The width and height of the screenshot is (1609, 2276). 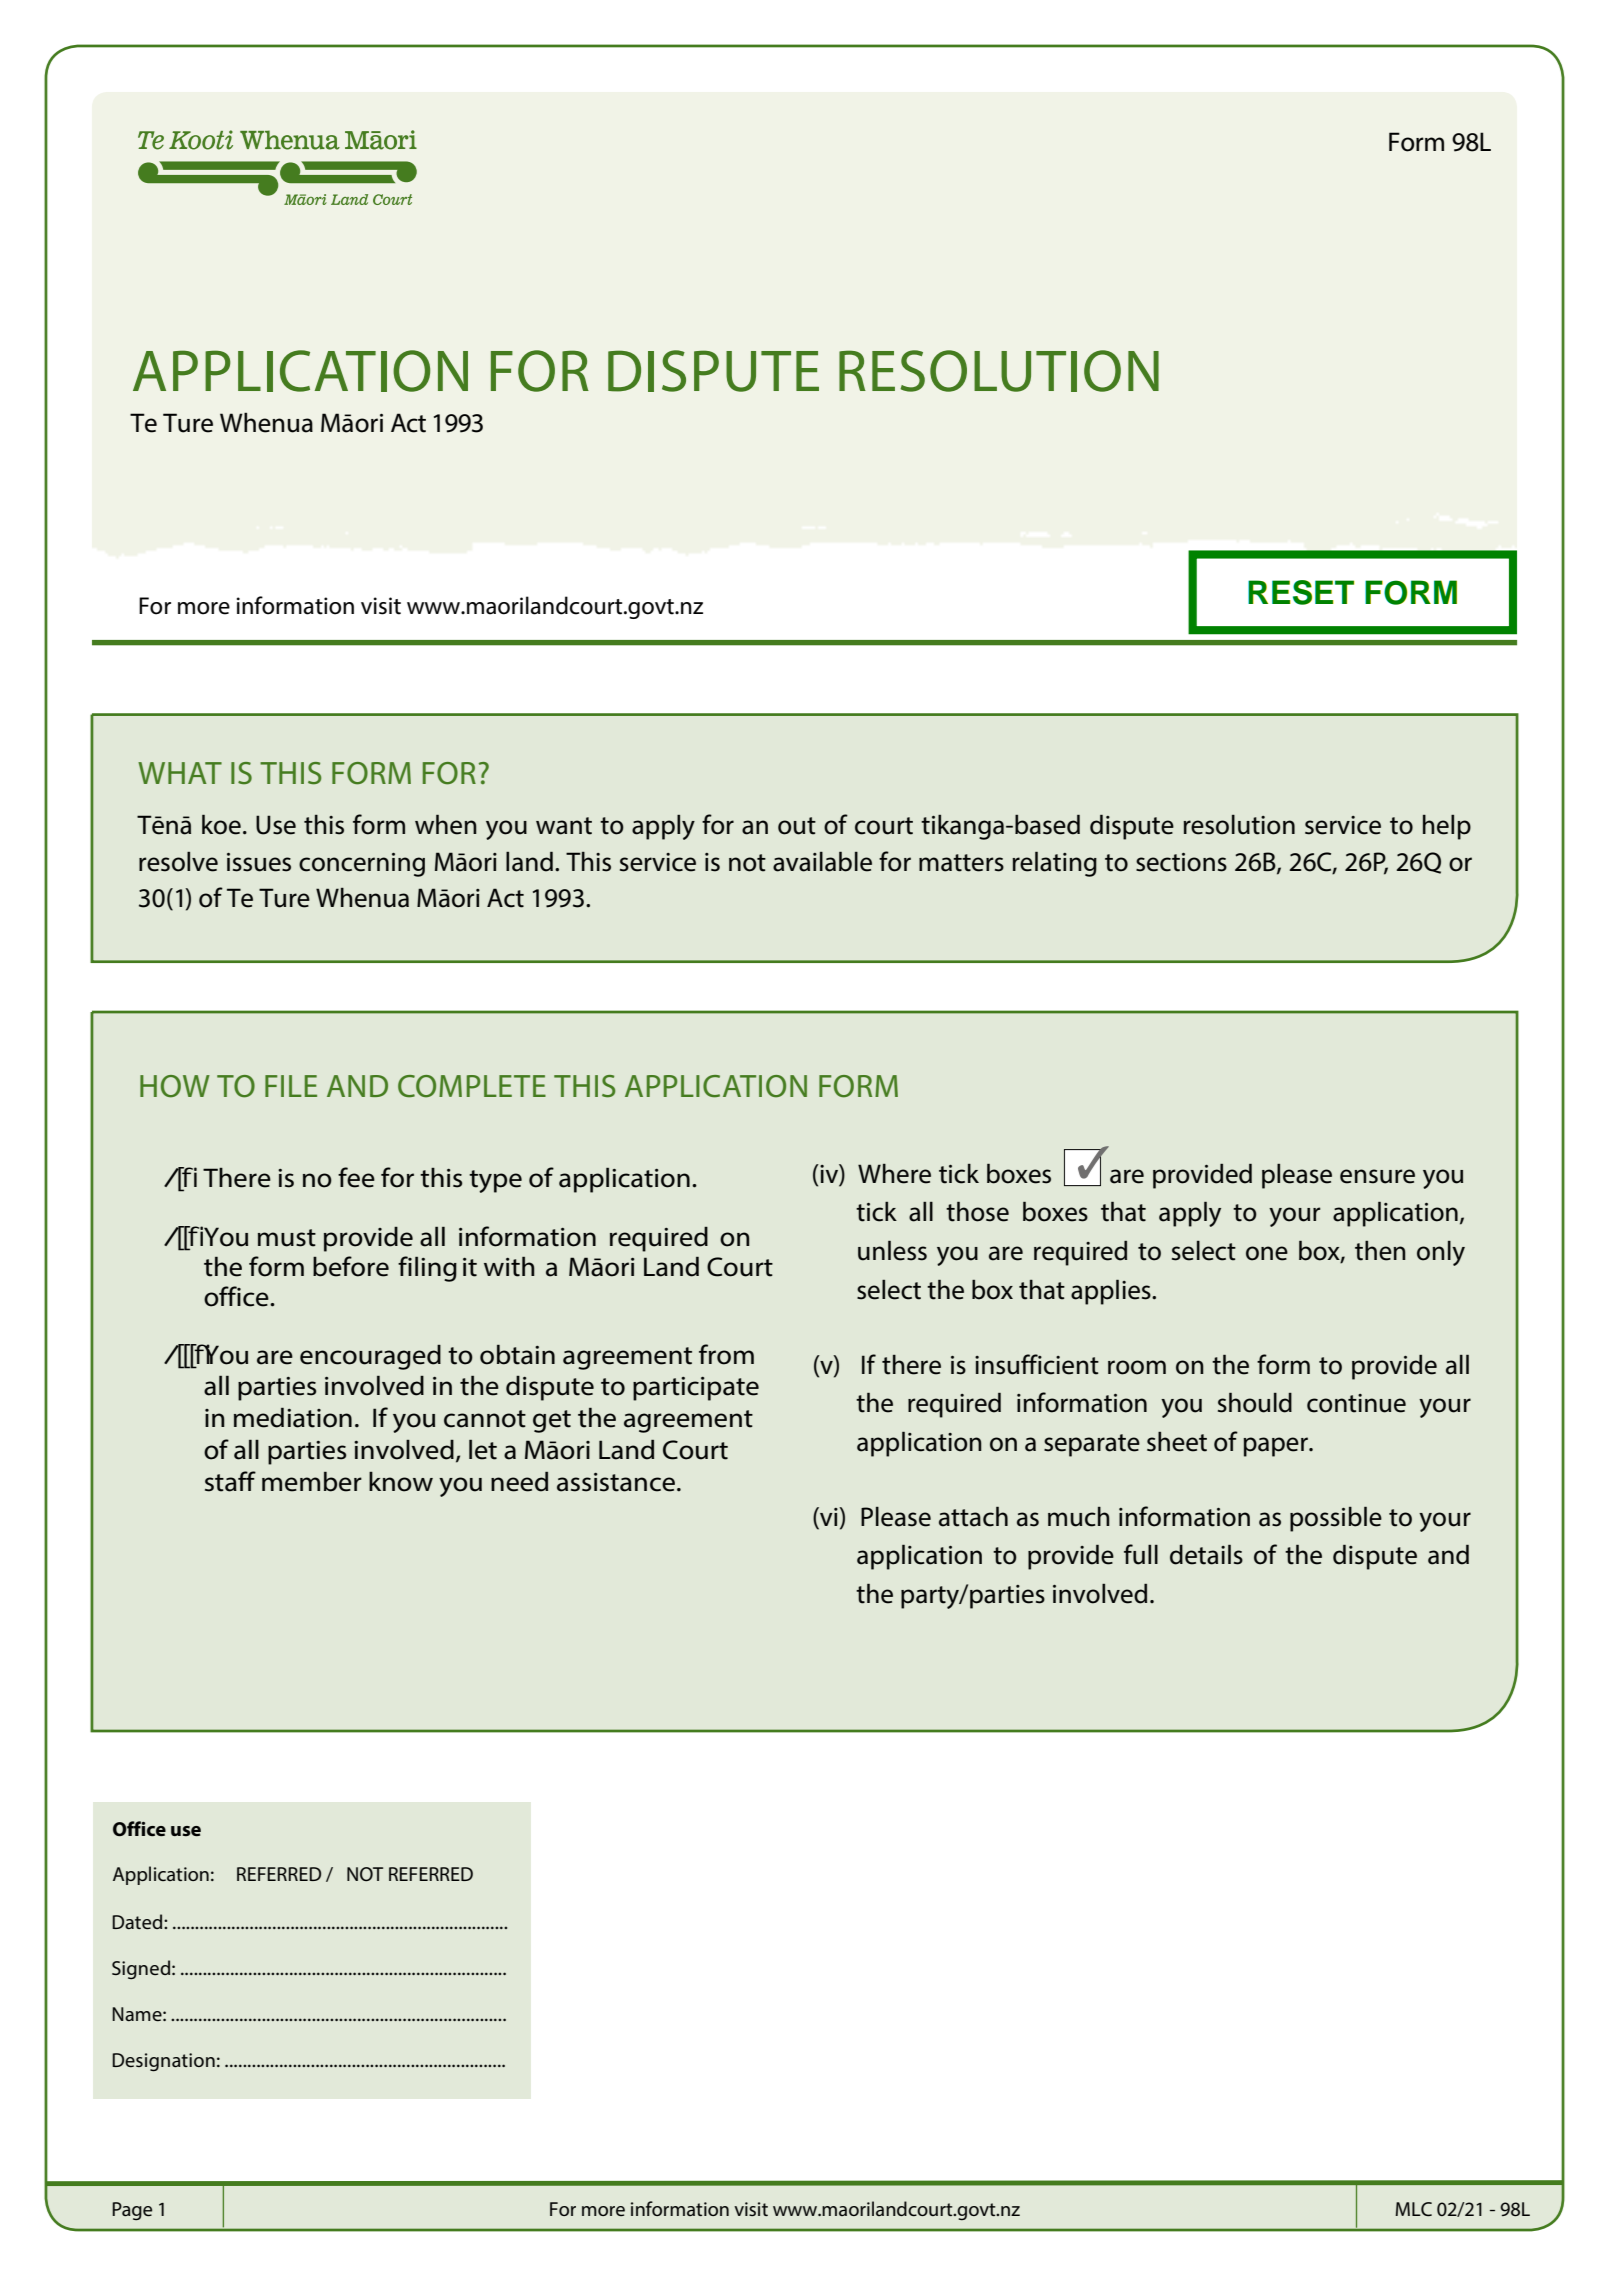 I want to click on out, so click(x=797, y=826).
